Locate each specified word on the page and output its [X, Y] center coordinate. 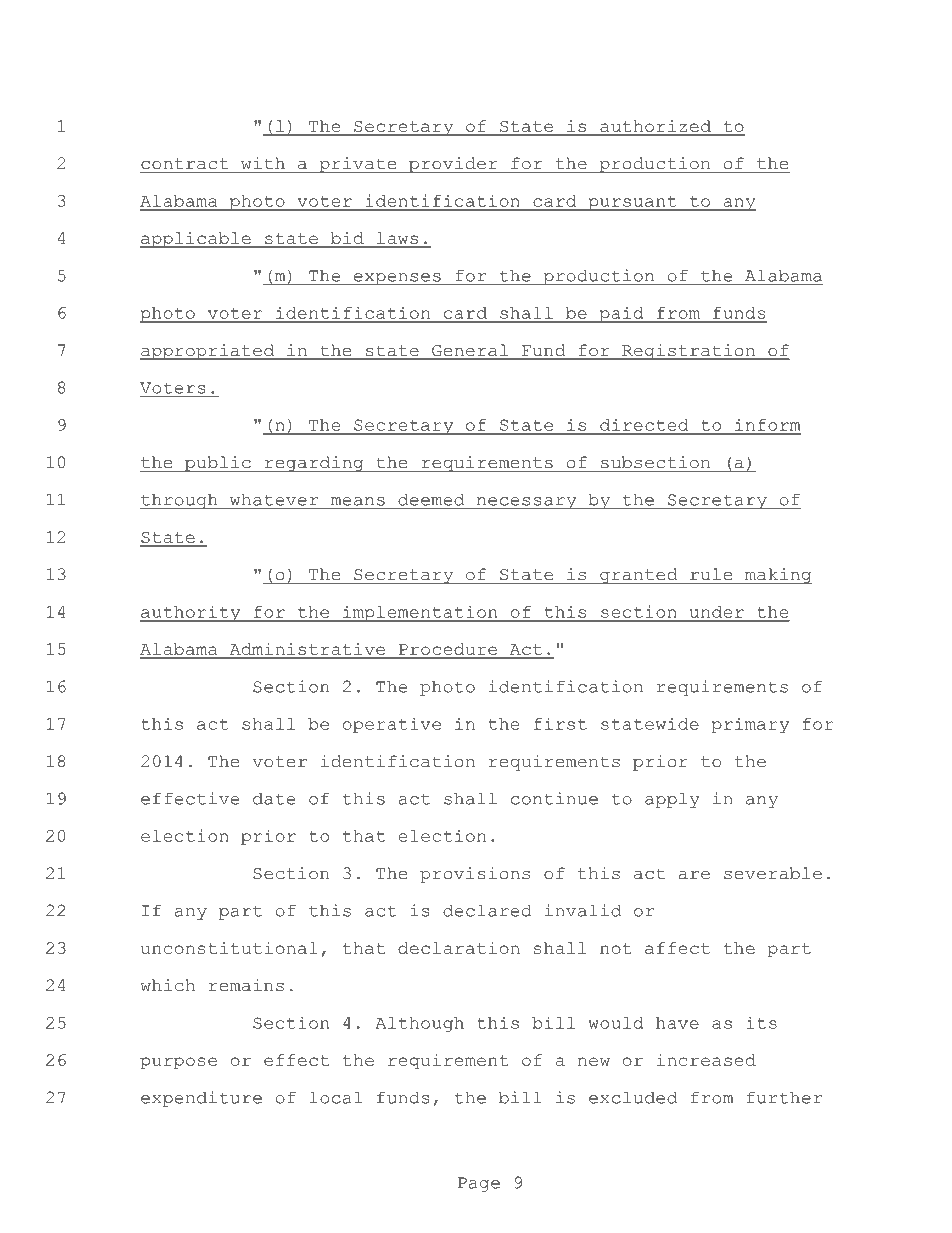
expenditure [201, 1099]
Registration [688, 352]
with [263, 163]
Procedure [448, 650]
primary [750, 725]
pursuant [632, 203]
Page [479, 1184]
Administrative [307, 650]
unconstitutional [229, 948]
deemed [431, 500]
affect [677, 948]
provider [453, 165]
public [218, 464]
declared [487, 910]
